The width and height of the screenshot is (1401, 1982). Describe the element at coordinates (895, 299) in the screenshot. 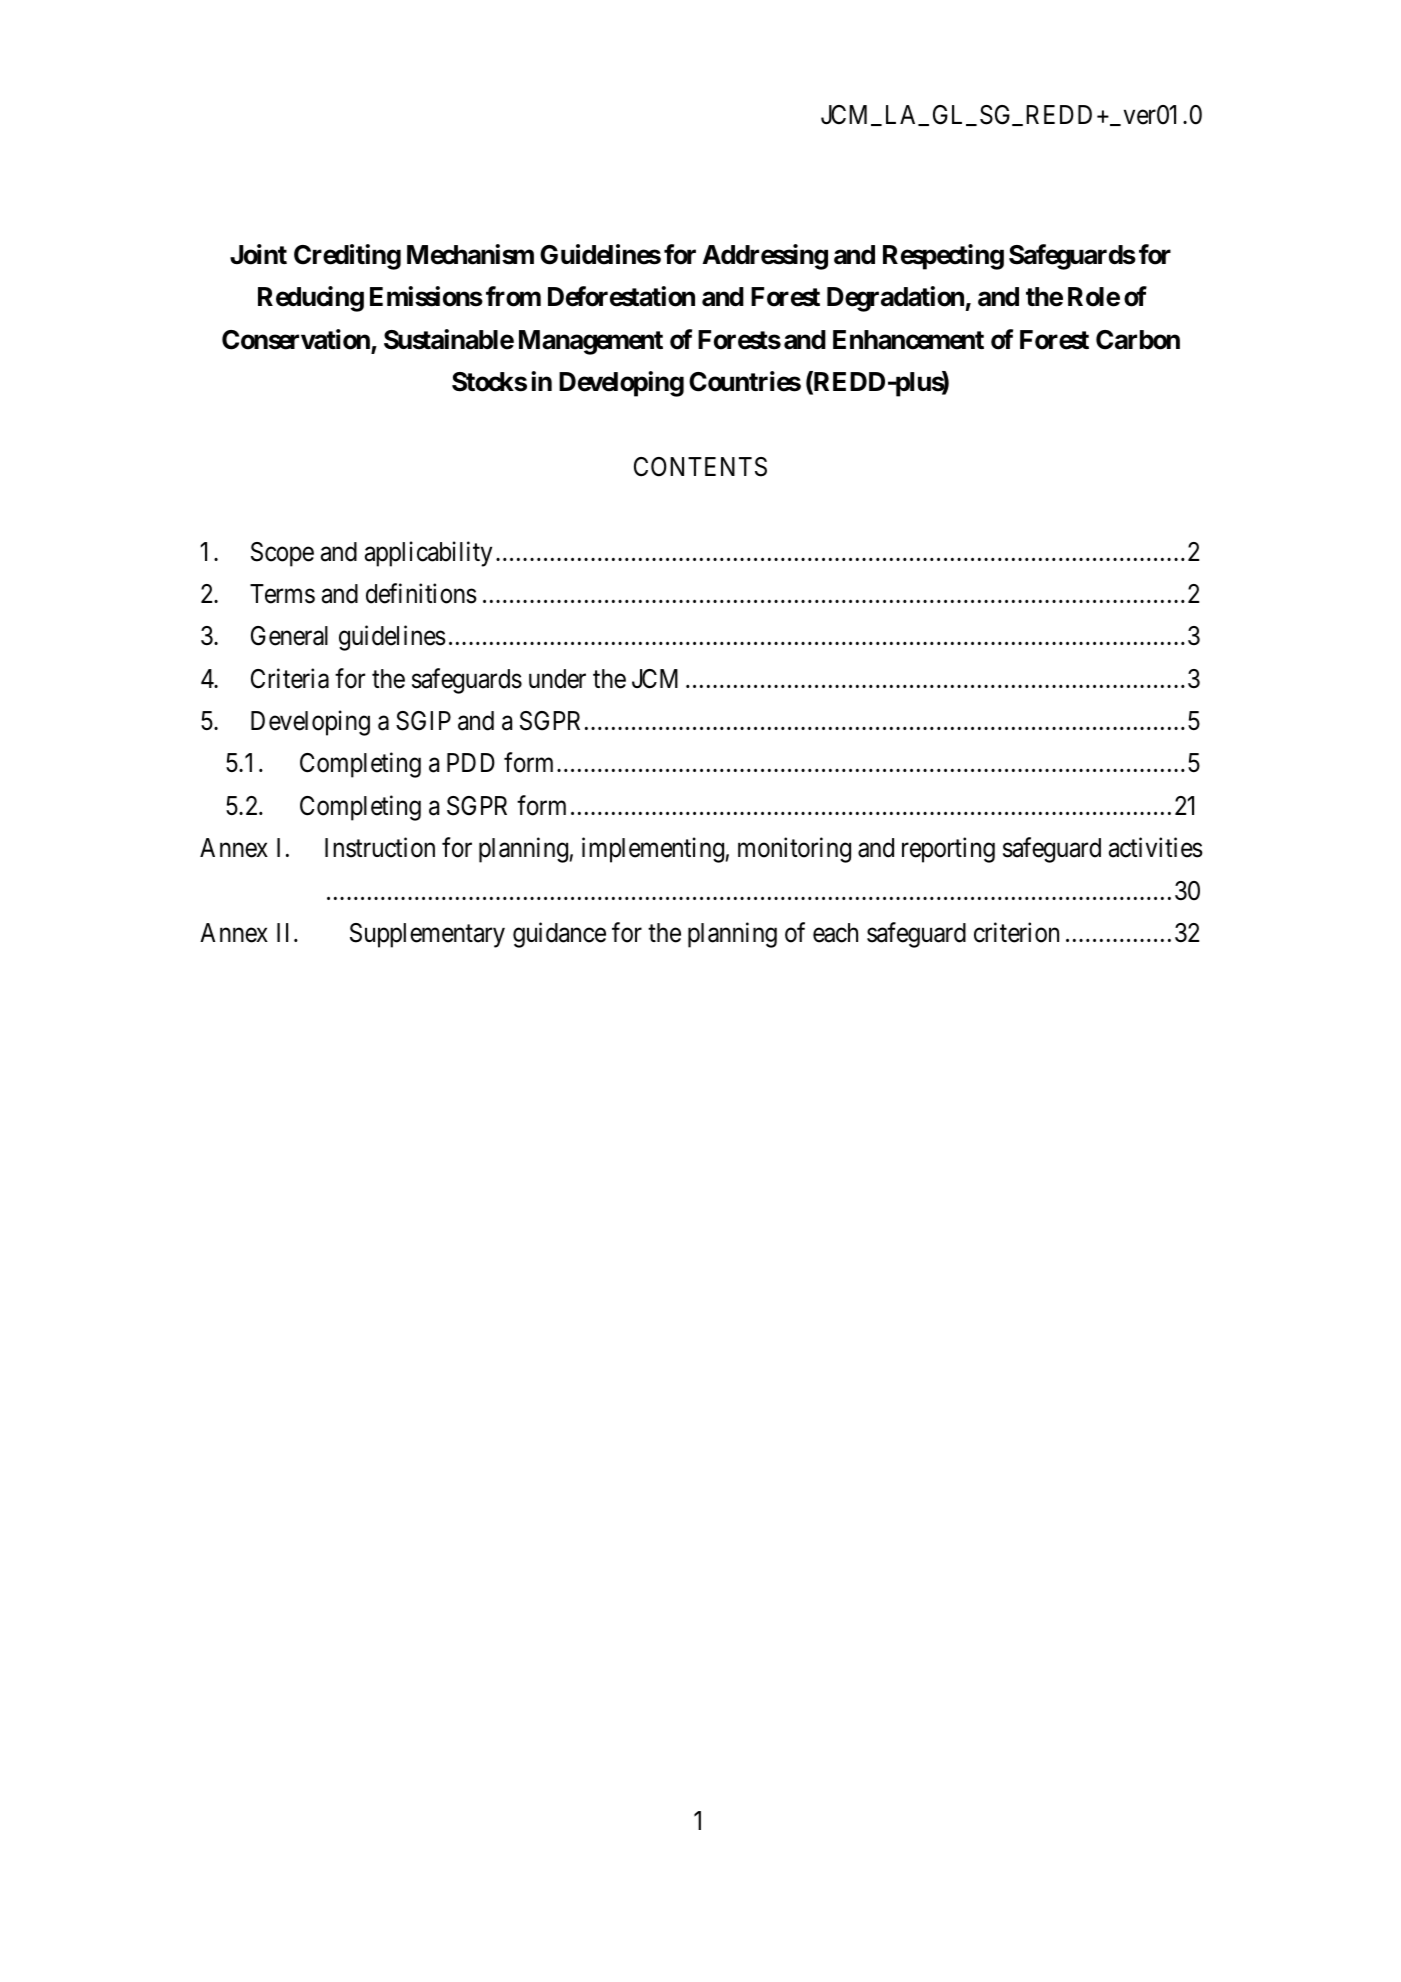

I see `Degradation` at that location.
